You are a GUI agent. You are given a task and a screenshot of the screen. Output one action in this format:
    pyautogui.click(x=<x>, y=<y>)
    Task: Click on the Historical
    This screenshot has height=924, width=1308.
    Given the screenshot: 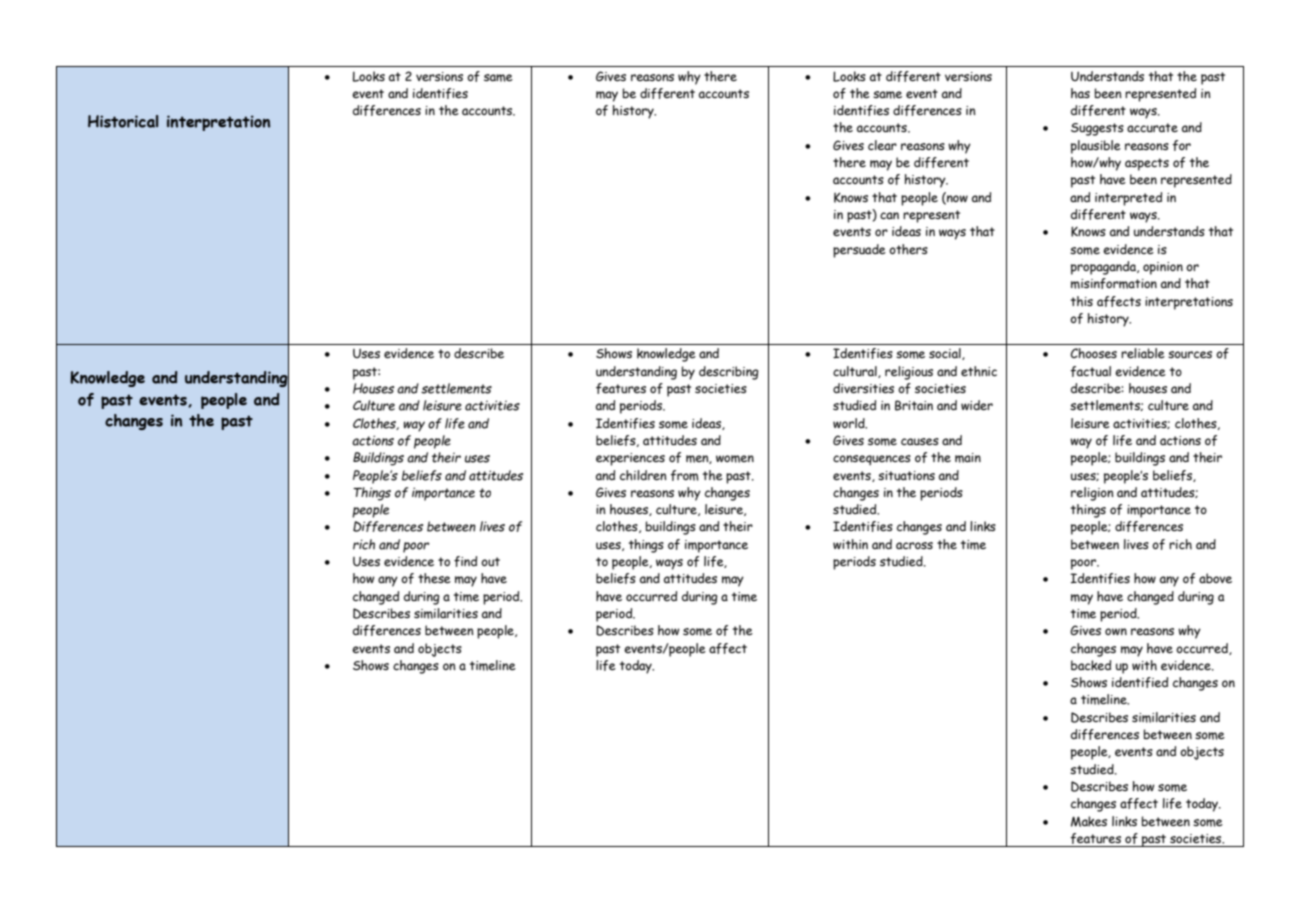 What is the action you would take?
    pyautogui.click(x=123, y=121)
